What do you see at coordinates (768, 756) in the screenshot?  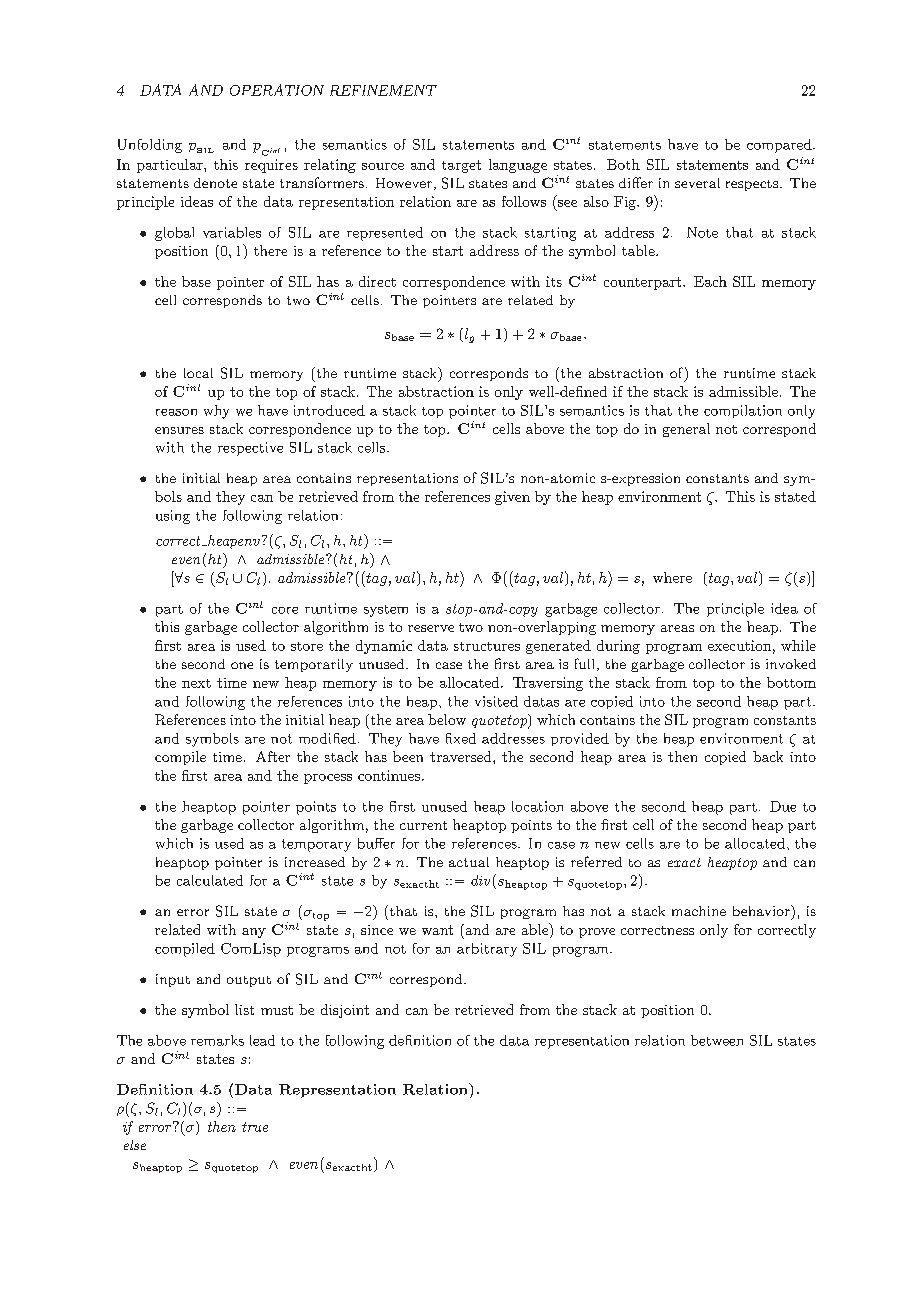 I see `back` at bounding box center [768, 756].
